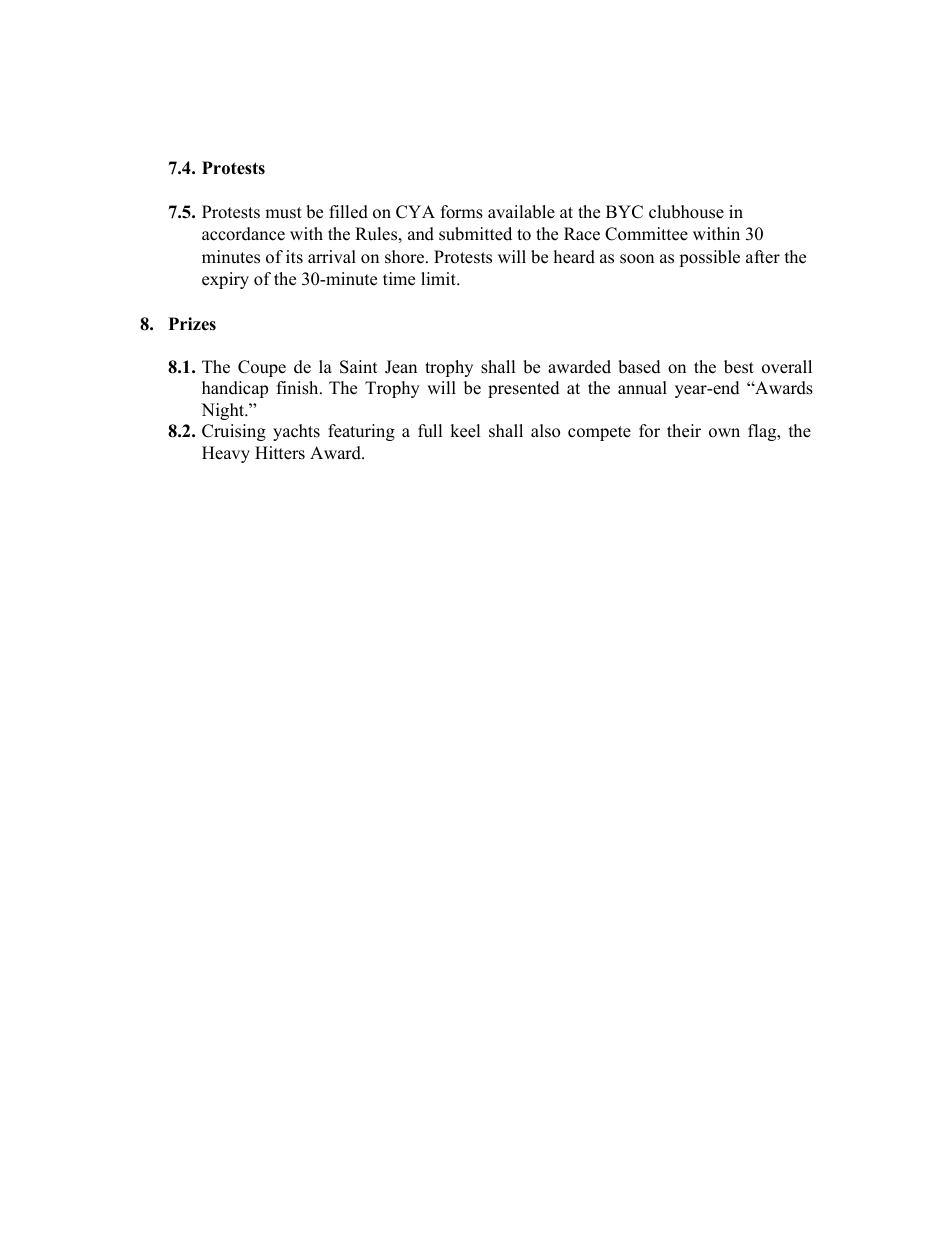 This screenshot has width=952, height=1233. I want to click on keel, so click(465, 431).
